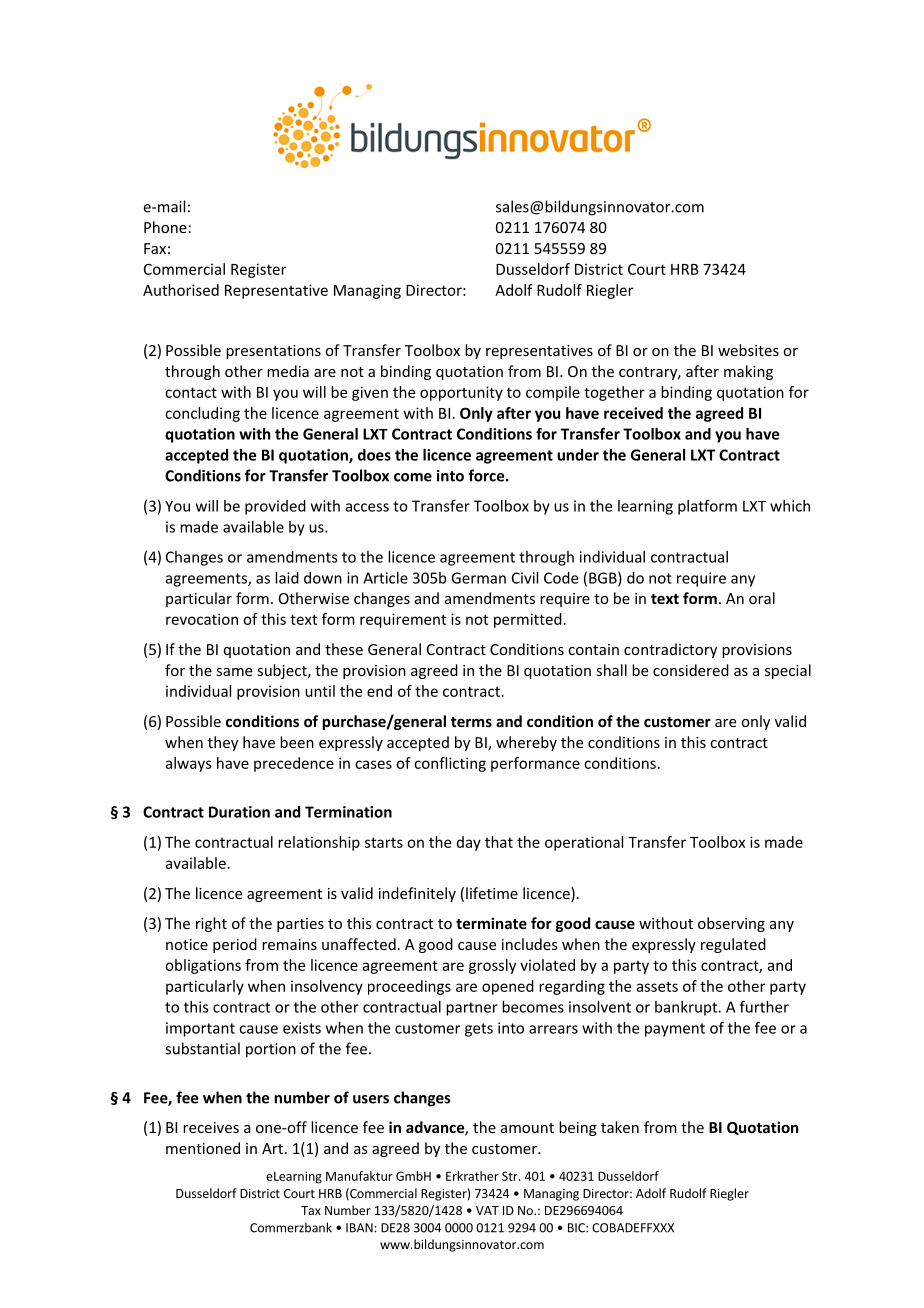 The height and width of the screenshot is (1308, 924). I want to click on opportunity, so click(461, 393).
